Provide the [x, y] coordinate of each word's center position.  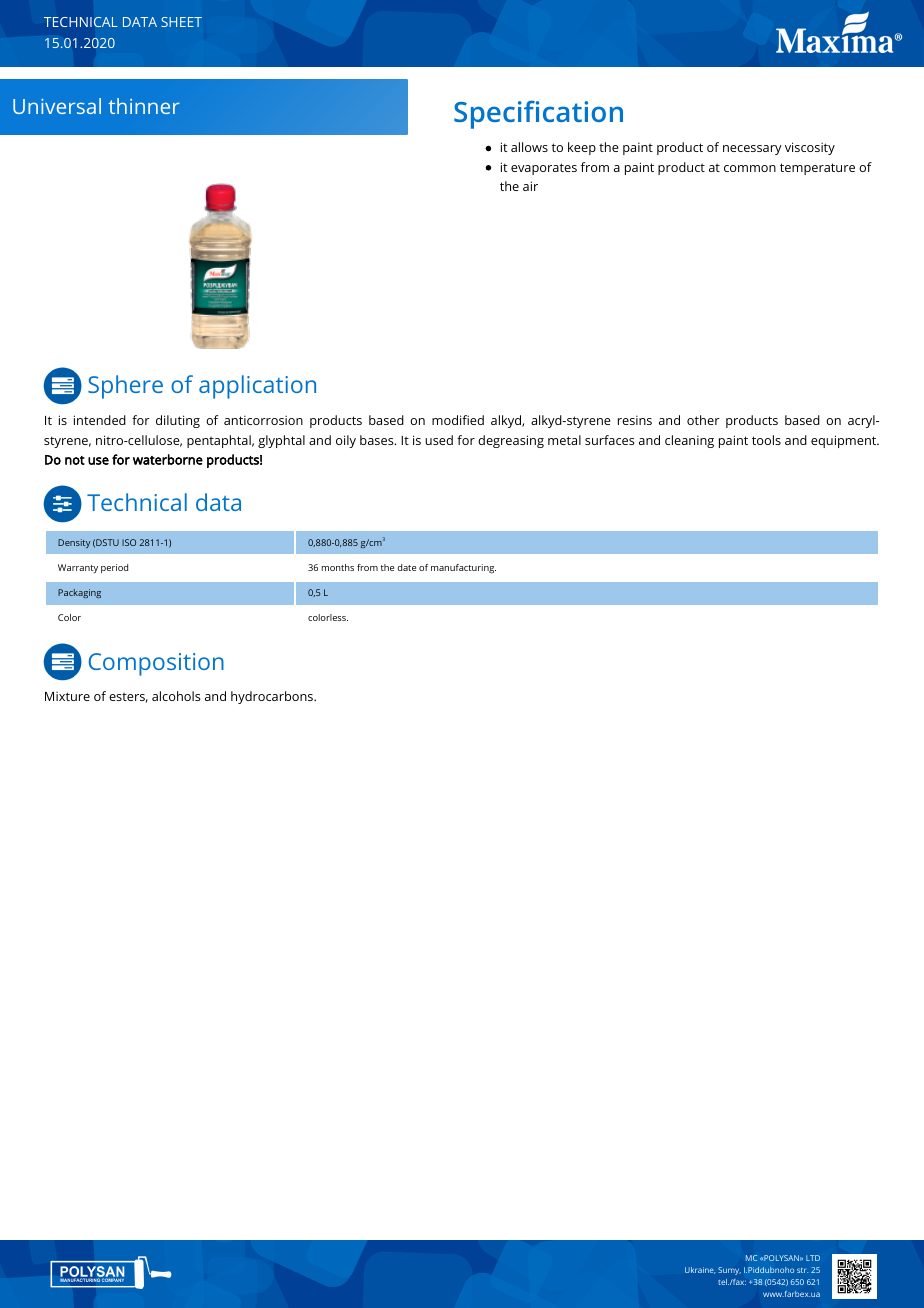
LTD [813, 1258]
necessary [752, 150]
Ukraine [700, 1270]
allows [529, 147]
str [802, 1270]
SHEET [181, 22]
